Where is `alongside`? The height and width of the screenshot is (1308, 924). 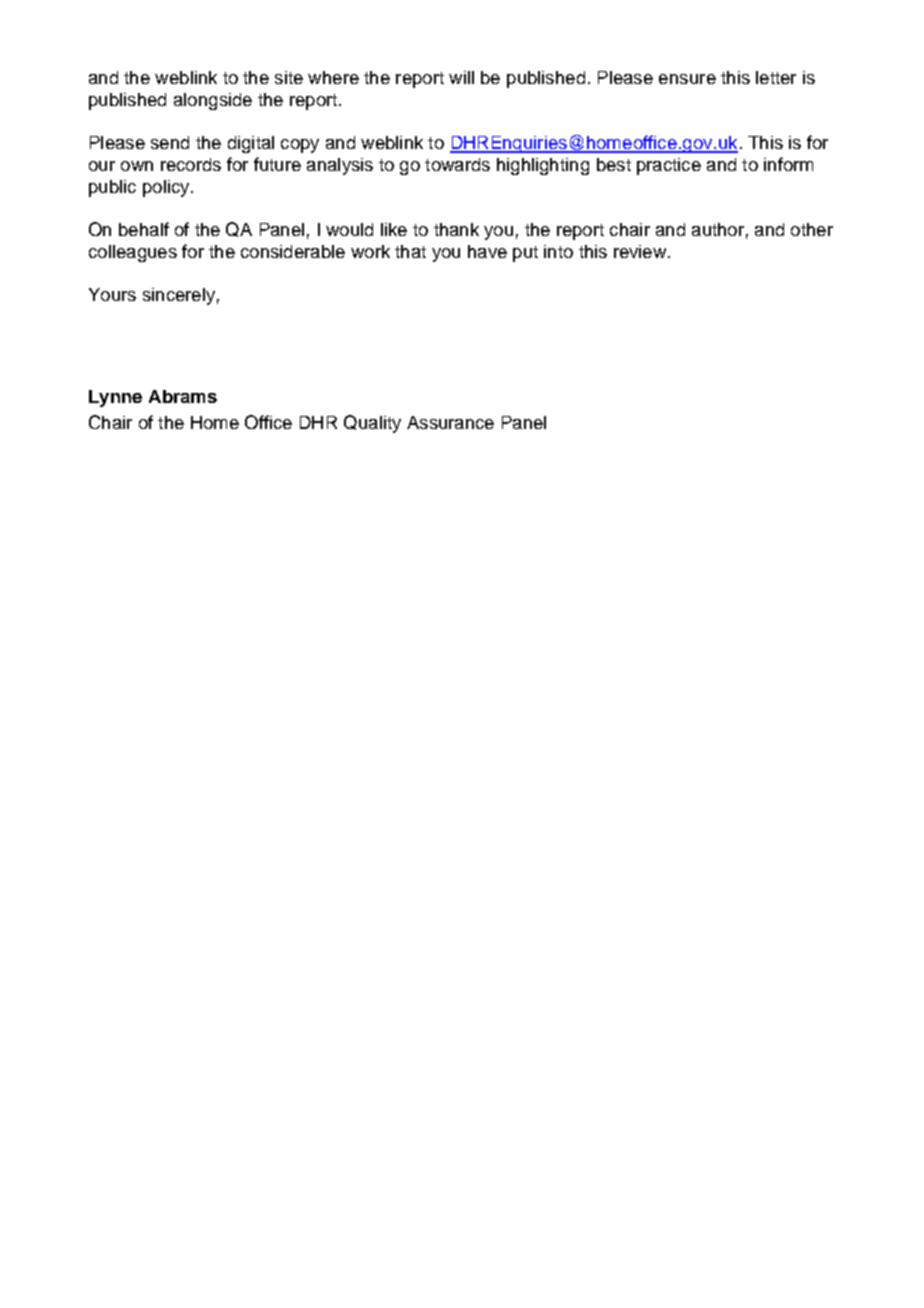 alongside is located at coordinates (213, 101).
